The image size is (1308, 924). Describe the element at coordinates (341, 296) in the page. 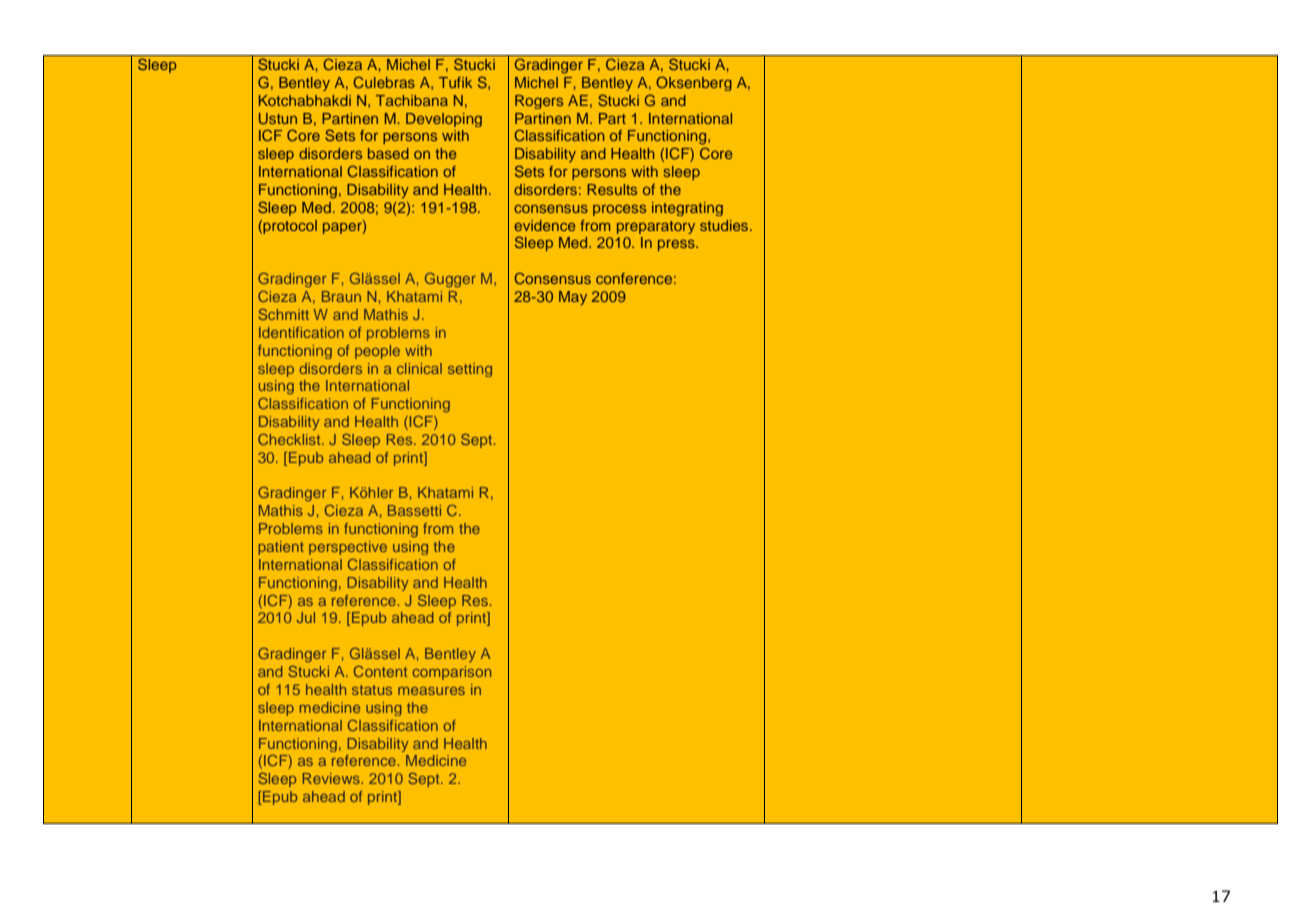

I see `Braun` at that location.
